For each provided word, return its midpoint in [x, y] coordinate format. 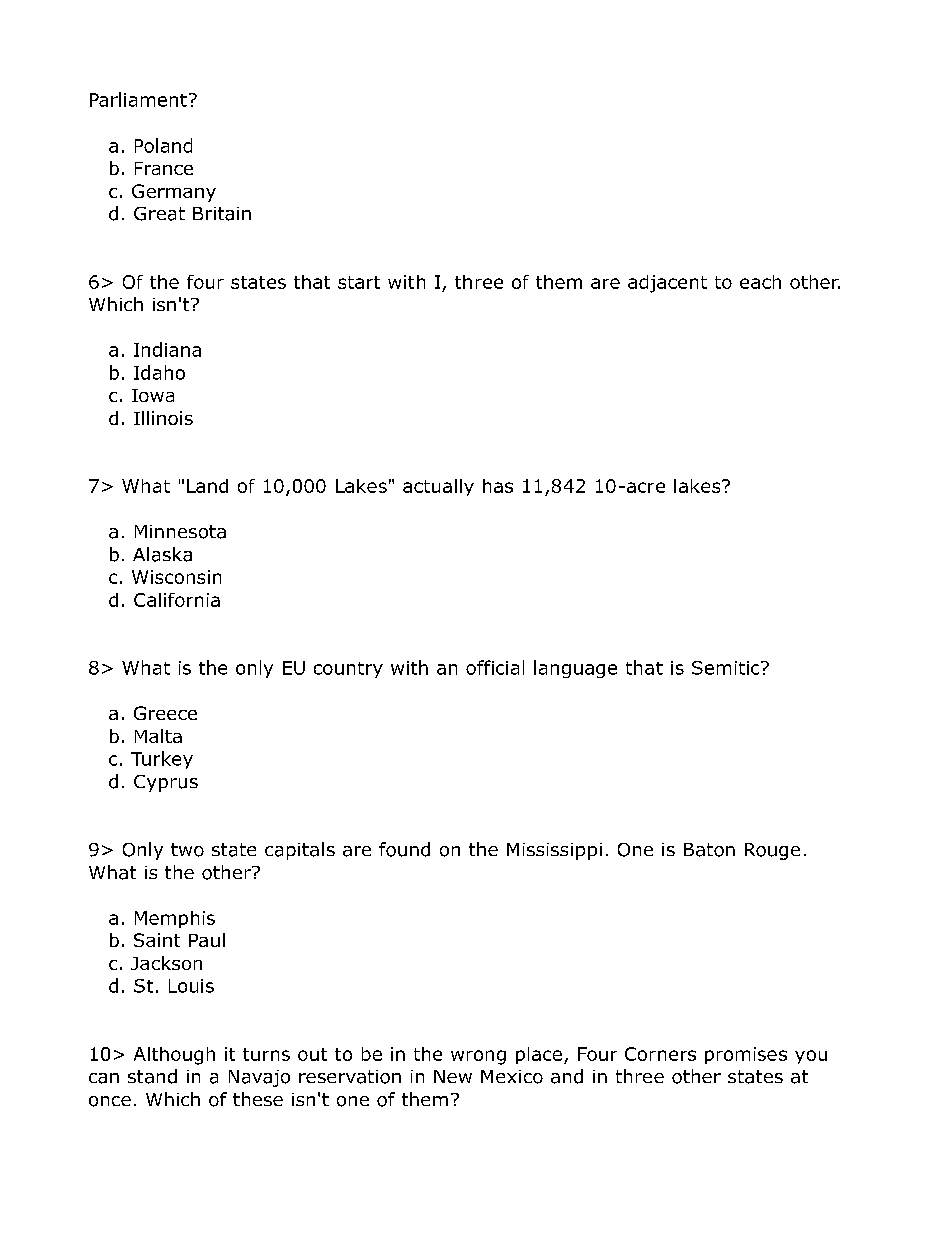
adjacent [667, 284]
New [453, 1076]
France [164, 168]
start [359, 282]
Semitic [727, 668]
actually [438, 487]
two [187, 850]
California [177, 600]
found [404, 849]
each [760, 282]
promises [746, 1055]
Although [174, 1056]
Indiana [167, 349]
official [495, 667]
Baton [709, 850]
